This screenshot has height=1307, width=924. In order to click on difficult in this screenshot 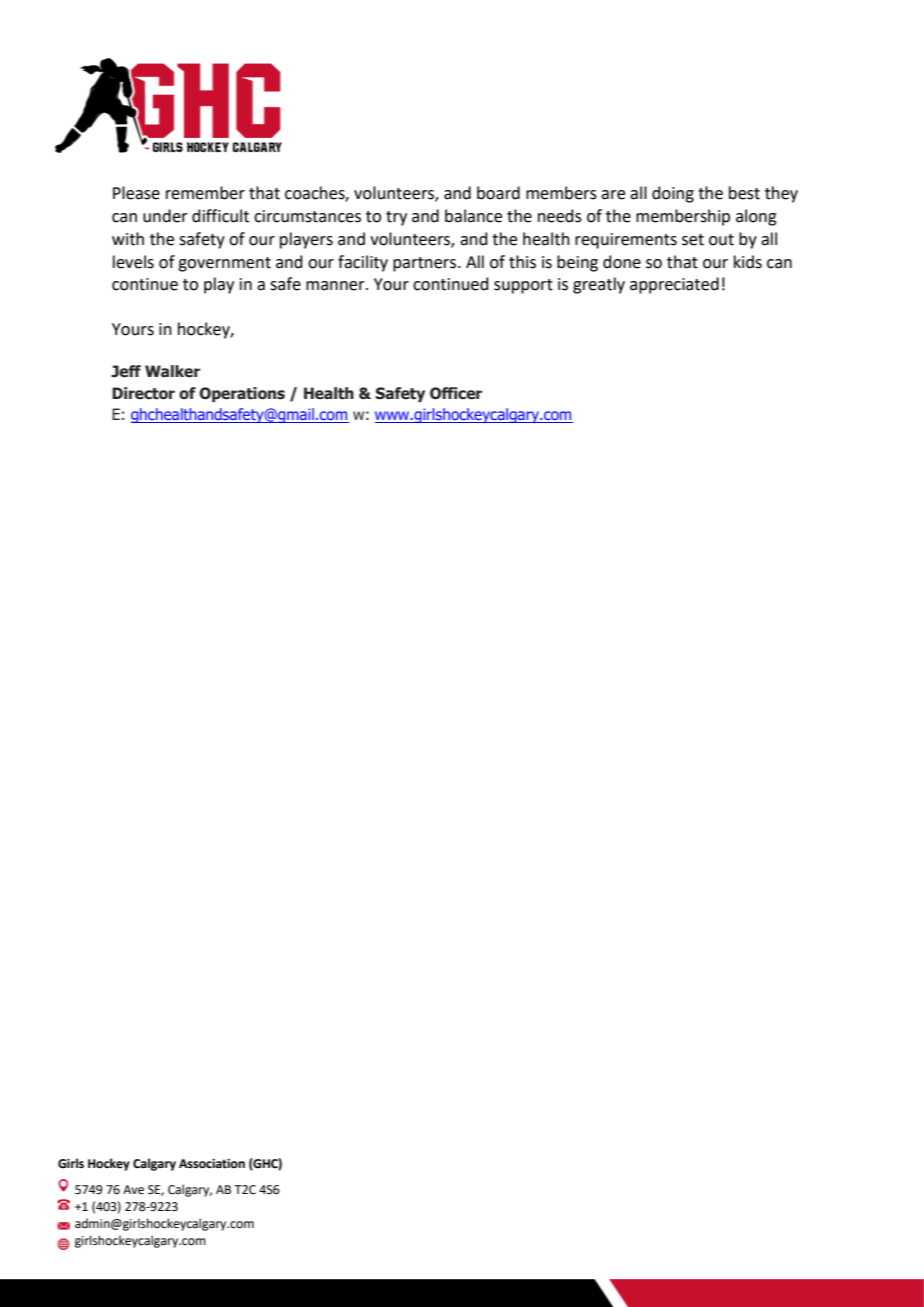, I will do `click(220, 216)`.
